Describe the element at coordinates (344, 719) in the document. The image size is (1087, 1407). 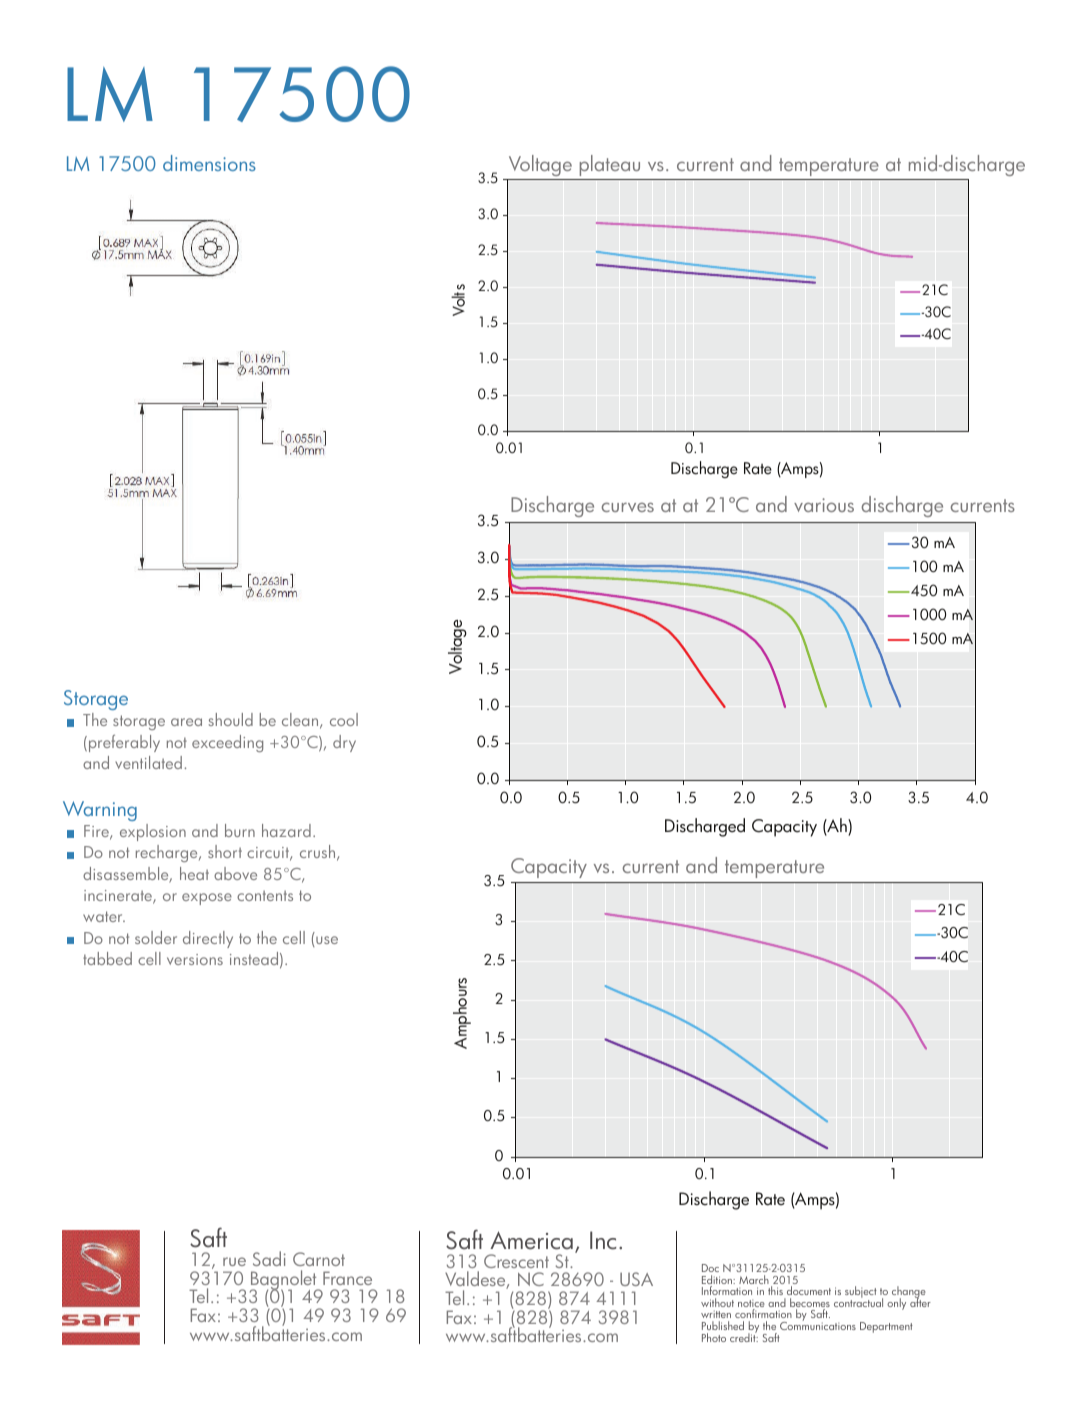
I see `cool` at that location.
